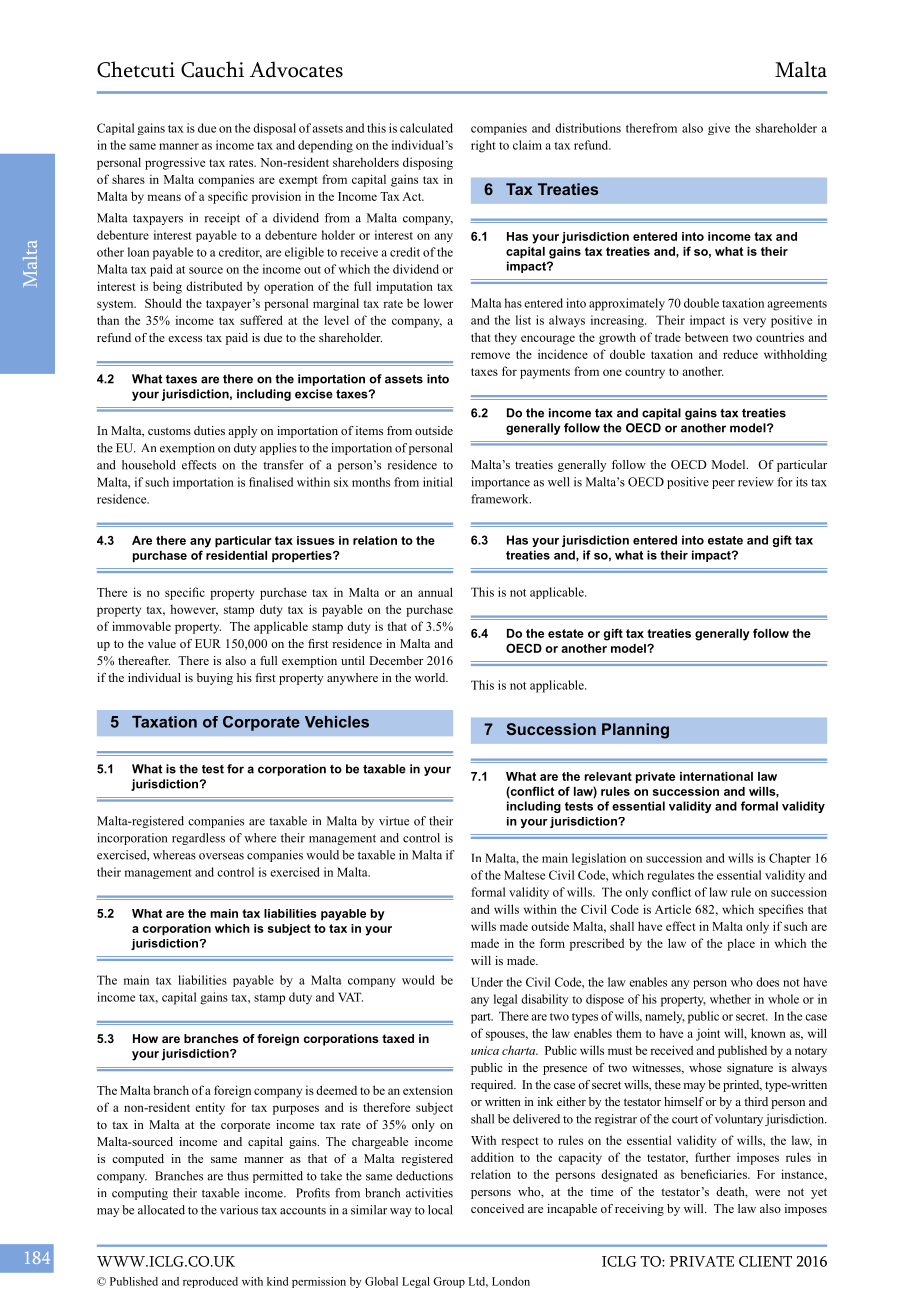 This page has width=924, height=1308. What do you see at coordinates (175, 163) in the page?
I see `progressive` at bounding box center [175, 163].
